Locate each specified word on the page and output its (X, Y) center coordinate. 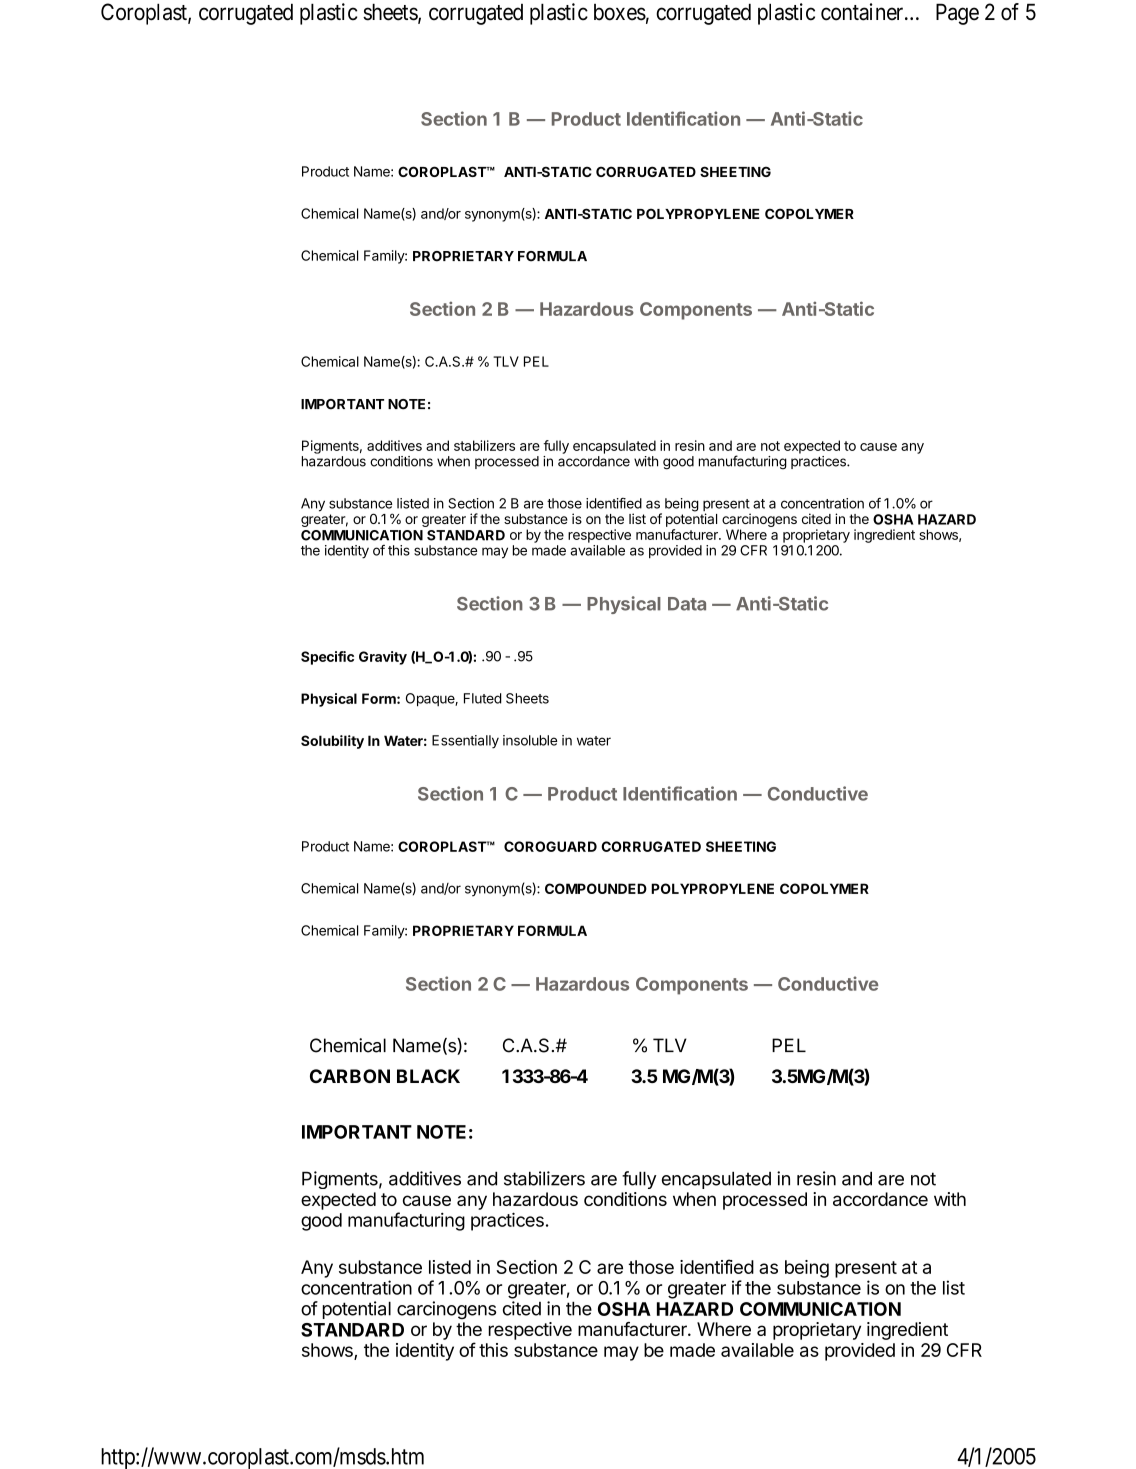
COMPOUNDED (596, 888)
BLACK (428, 1076)
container (863, 12)
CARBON (350, 1076)
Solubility (332, 742)
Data (687, 604)
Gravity (383, 658)
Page (957, 14)
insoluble (530, 740)
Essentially (465, 742)
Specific (327, 658)
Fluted (483, 698)
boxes (620, 12)
